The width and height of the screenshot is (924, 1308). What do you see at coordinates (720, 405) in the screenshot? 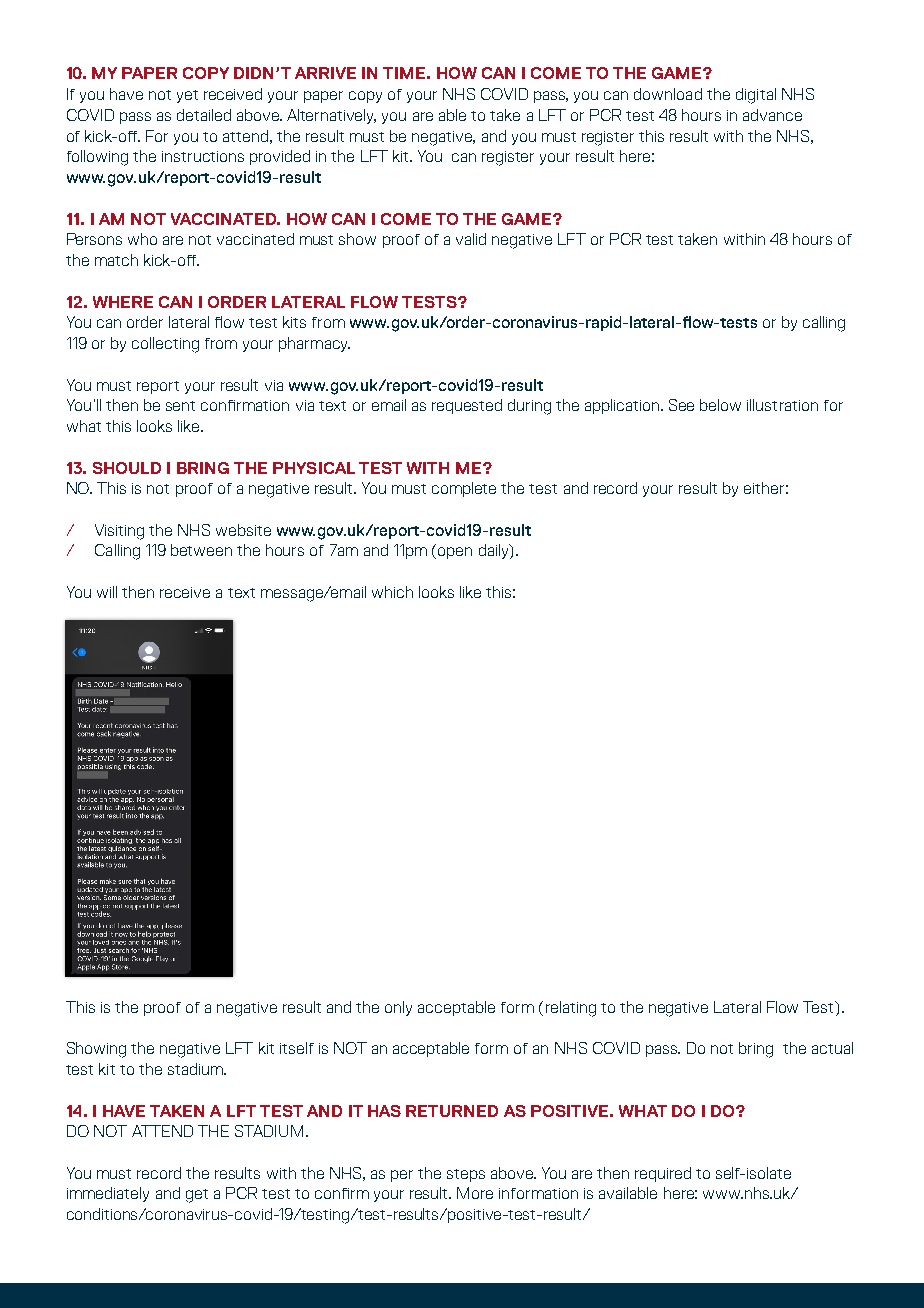
I see `below` at bounding box center [720, 405].
